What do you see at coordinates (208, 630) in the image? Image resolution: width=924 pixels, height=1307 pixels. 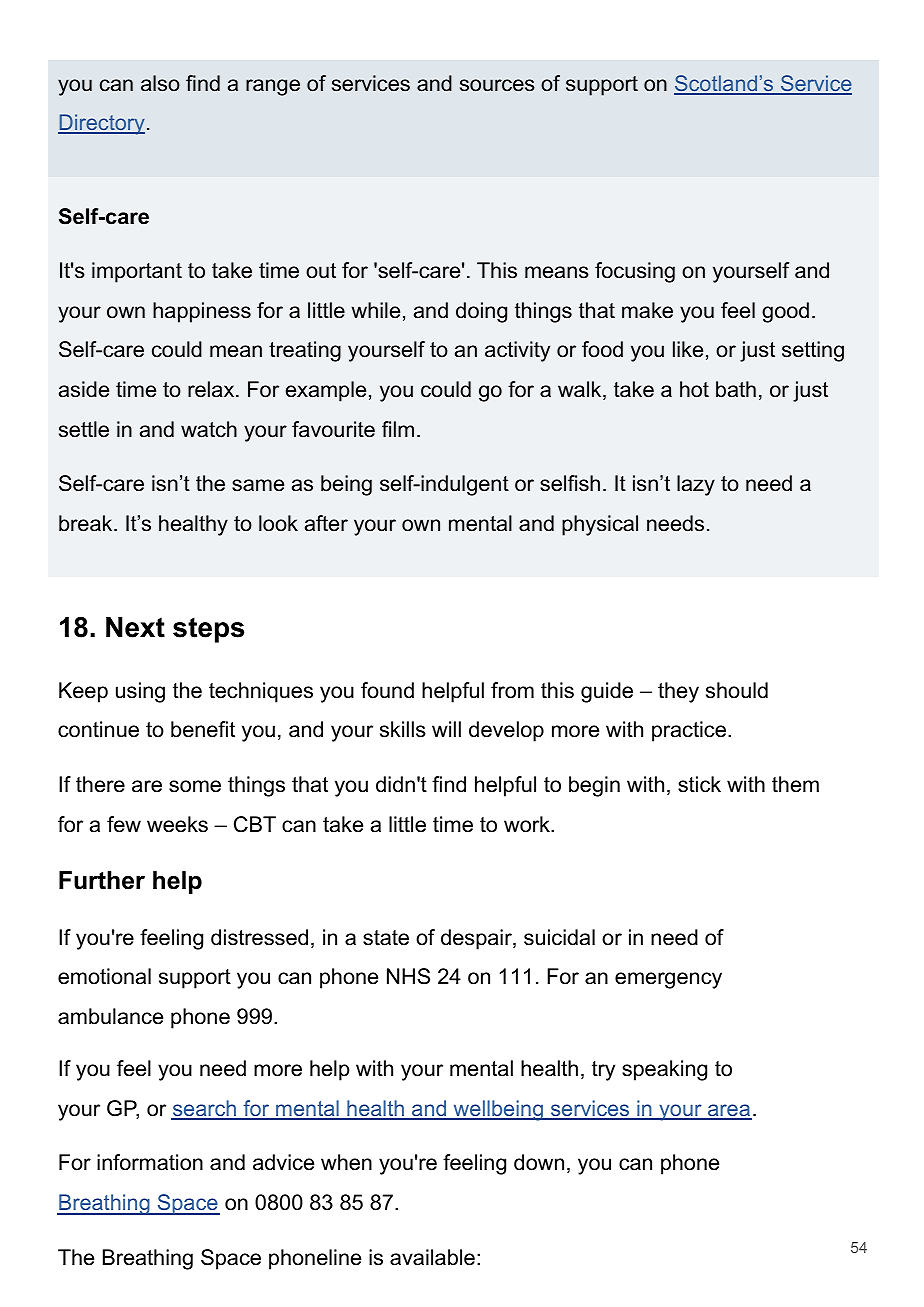 I see `steps` at bounding box center [208, 630].
